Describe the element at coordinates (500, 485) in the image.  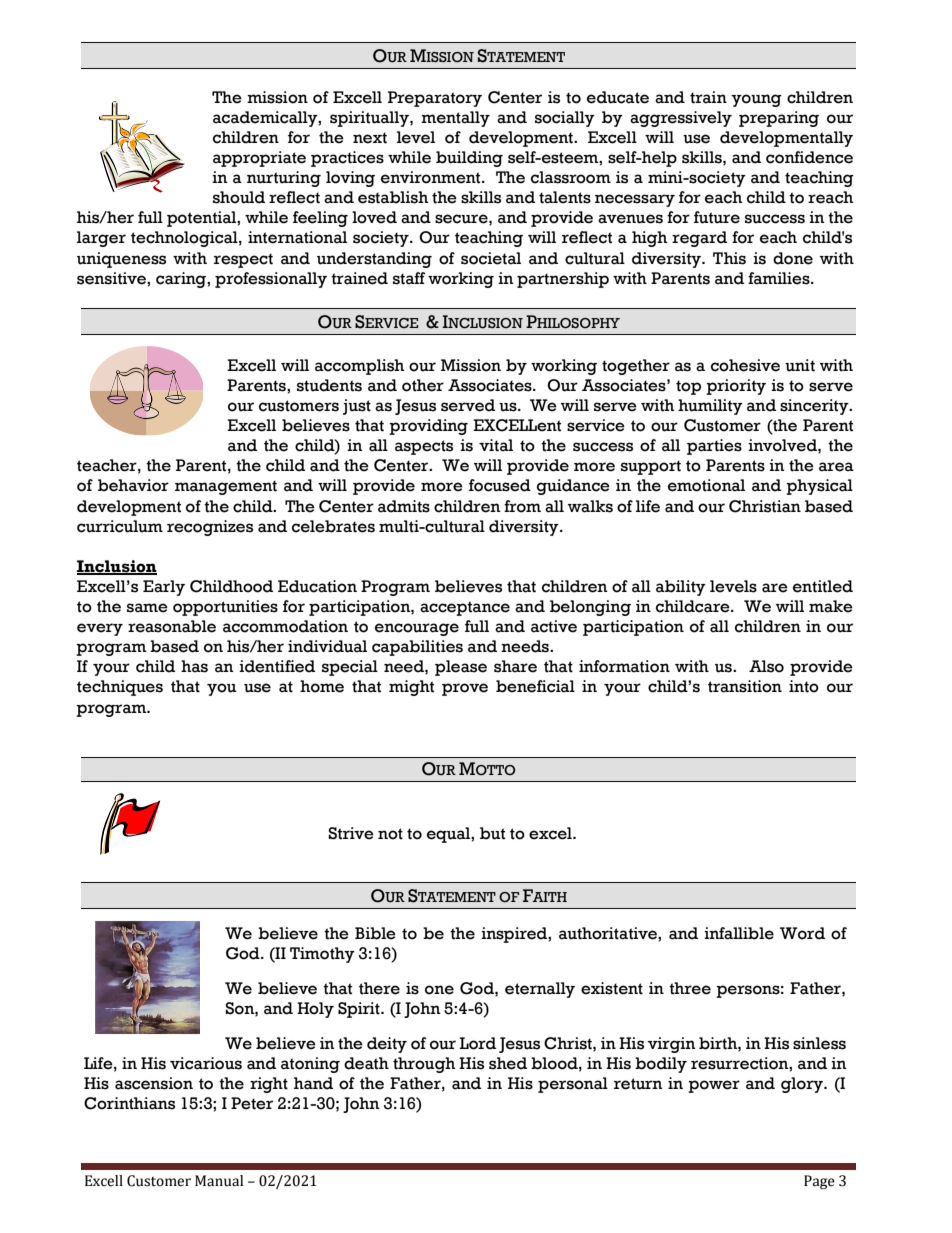
I see `focused` at that location.
